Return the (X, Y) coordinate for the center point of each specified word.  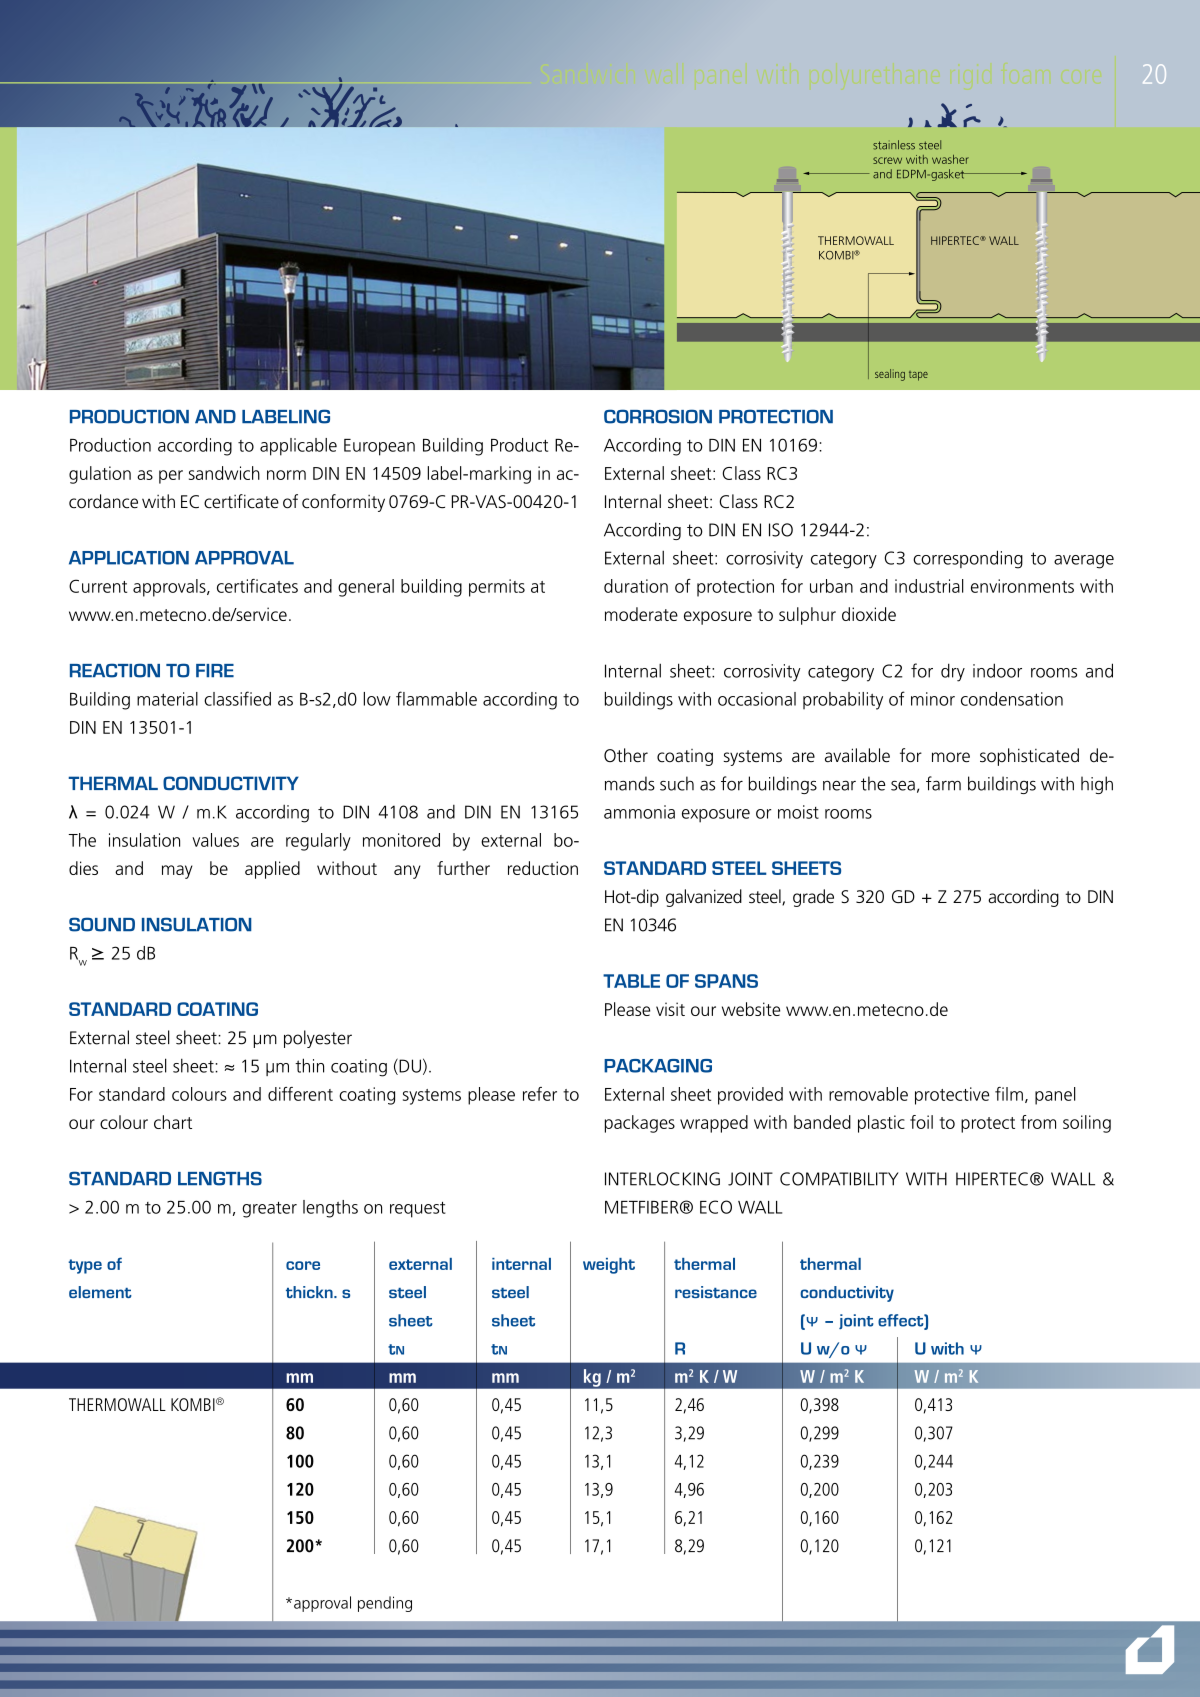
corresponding (968, 559)
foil (921, 1122)
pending (385, 1604)
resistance (716, 1292)
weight (609, 1266)
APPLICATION (129, 558)
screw (887, 160)
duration (636, 586)
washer (950, 159)
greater (269, 1210)
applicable (298, 447)
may (177, 872)
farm (943, 783)
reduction (543, 868)
